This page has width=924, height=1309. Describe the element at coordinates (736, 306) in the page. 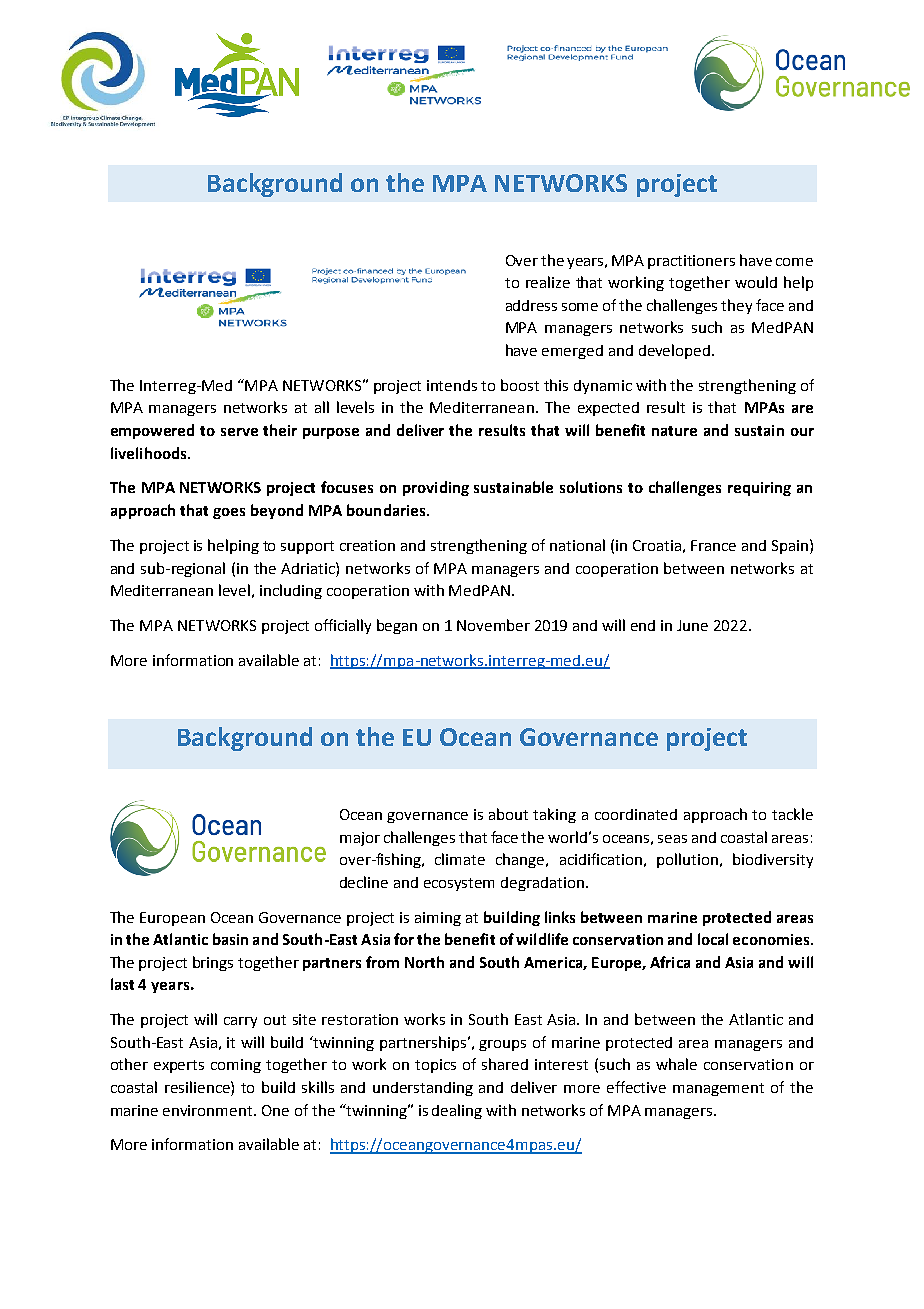

I see `they` at that location.
